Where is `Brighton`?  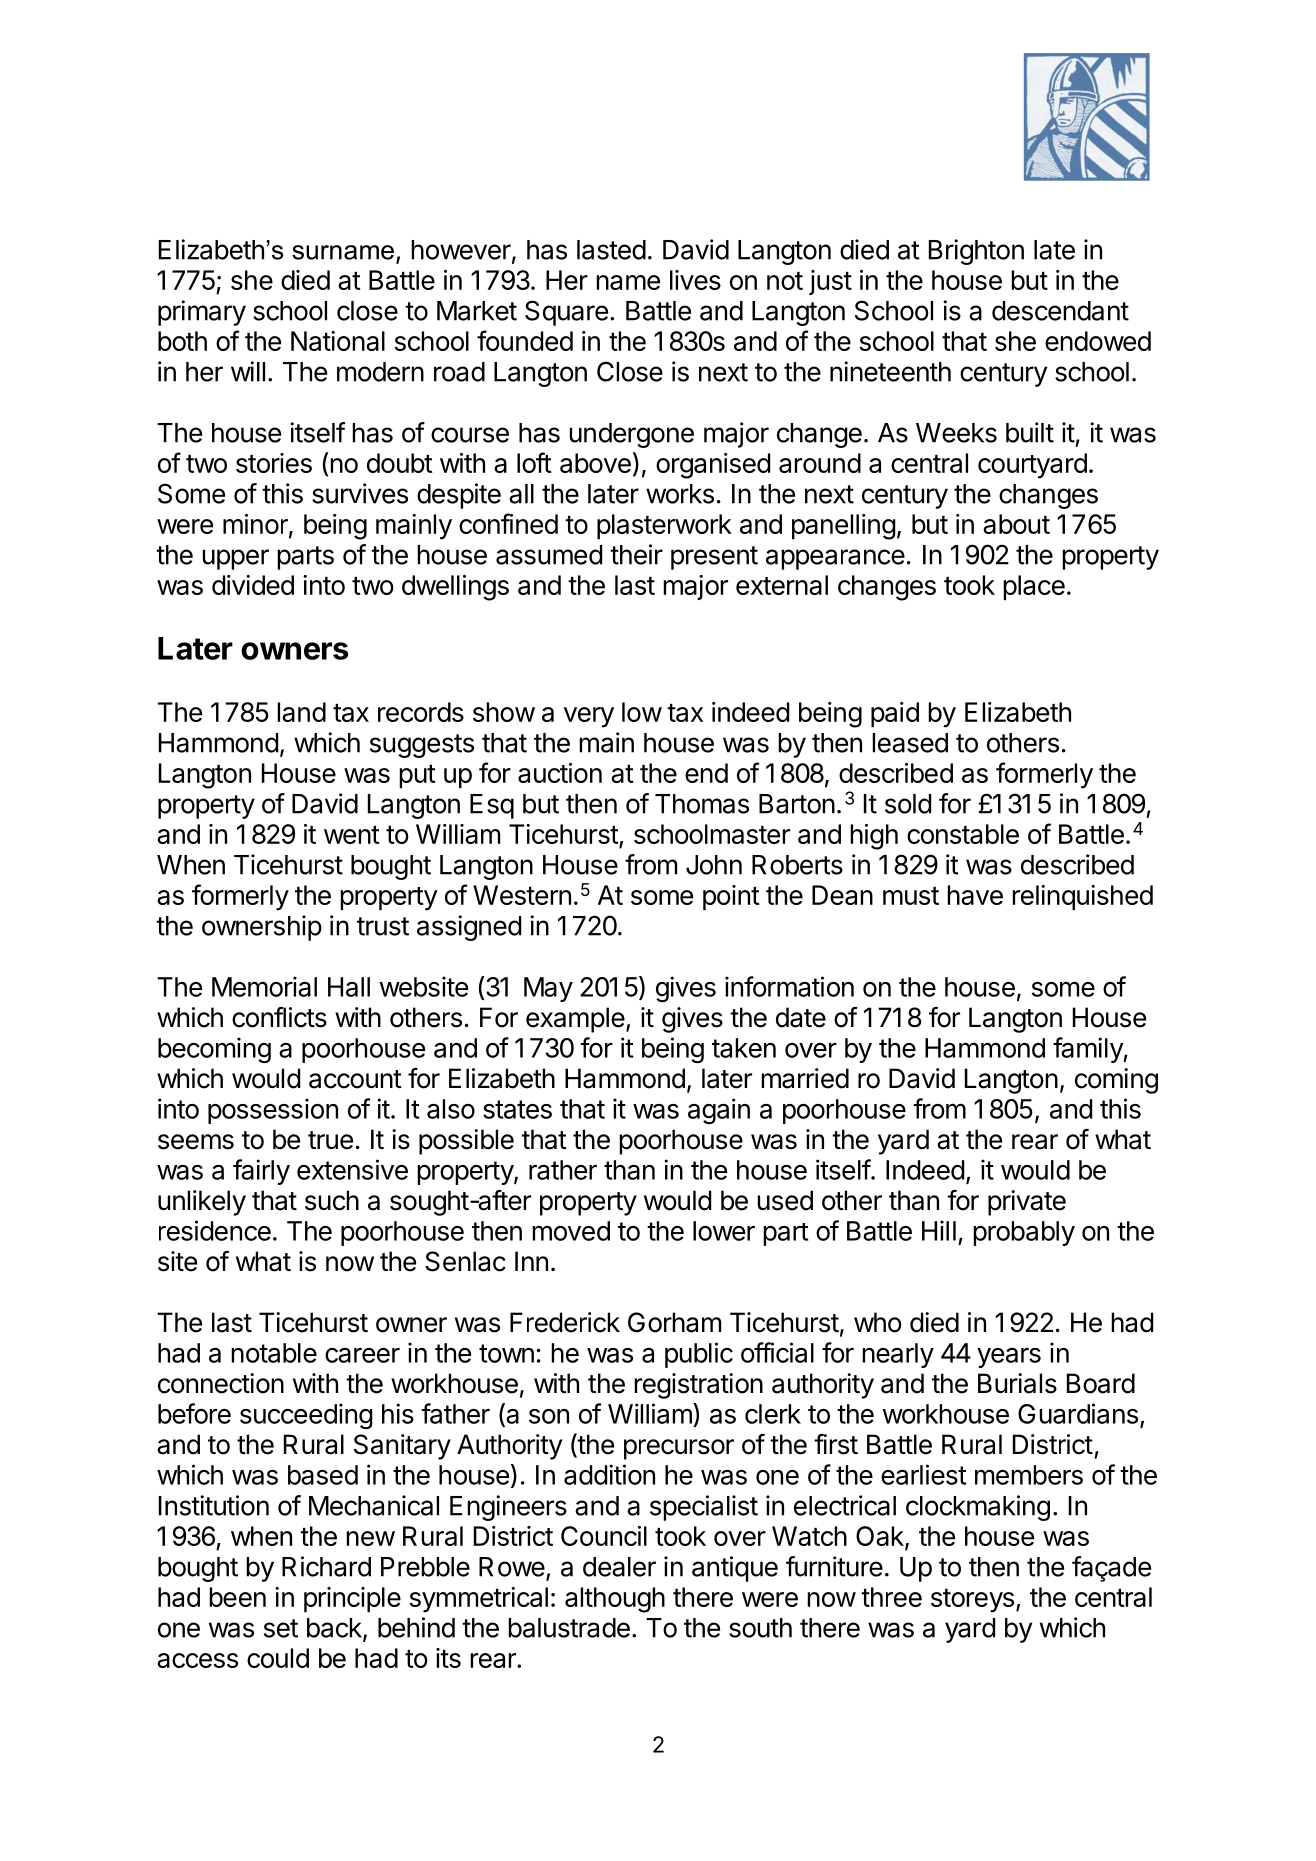 Brighton is located at coordinates (976, 252).
